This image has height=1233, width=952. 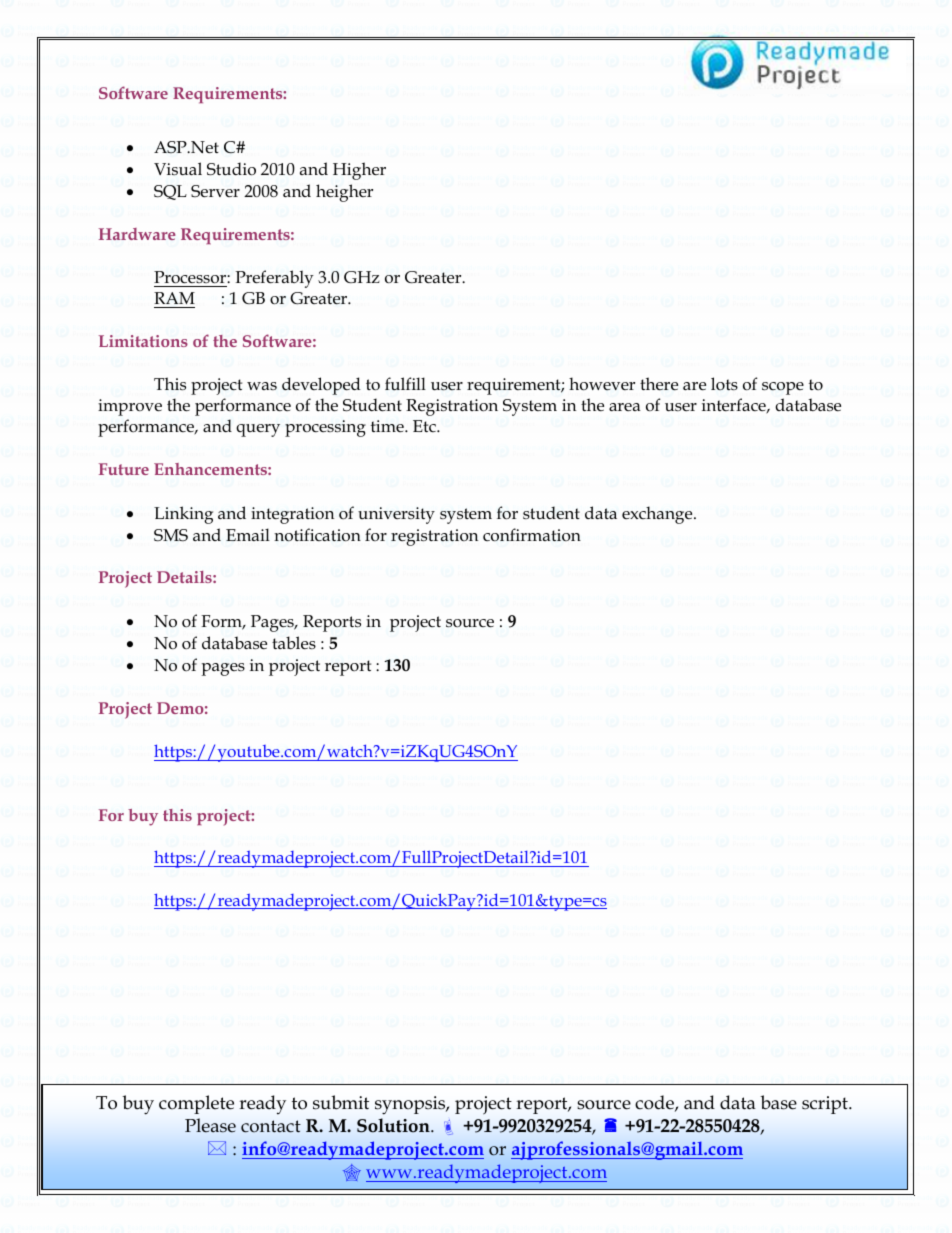 I want to click on query, so click(x=258, y=430).
